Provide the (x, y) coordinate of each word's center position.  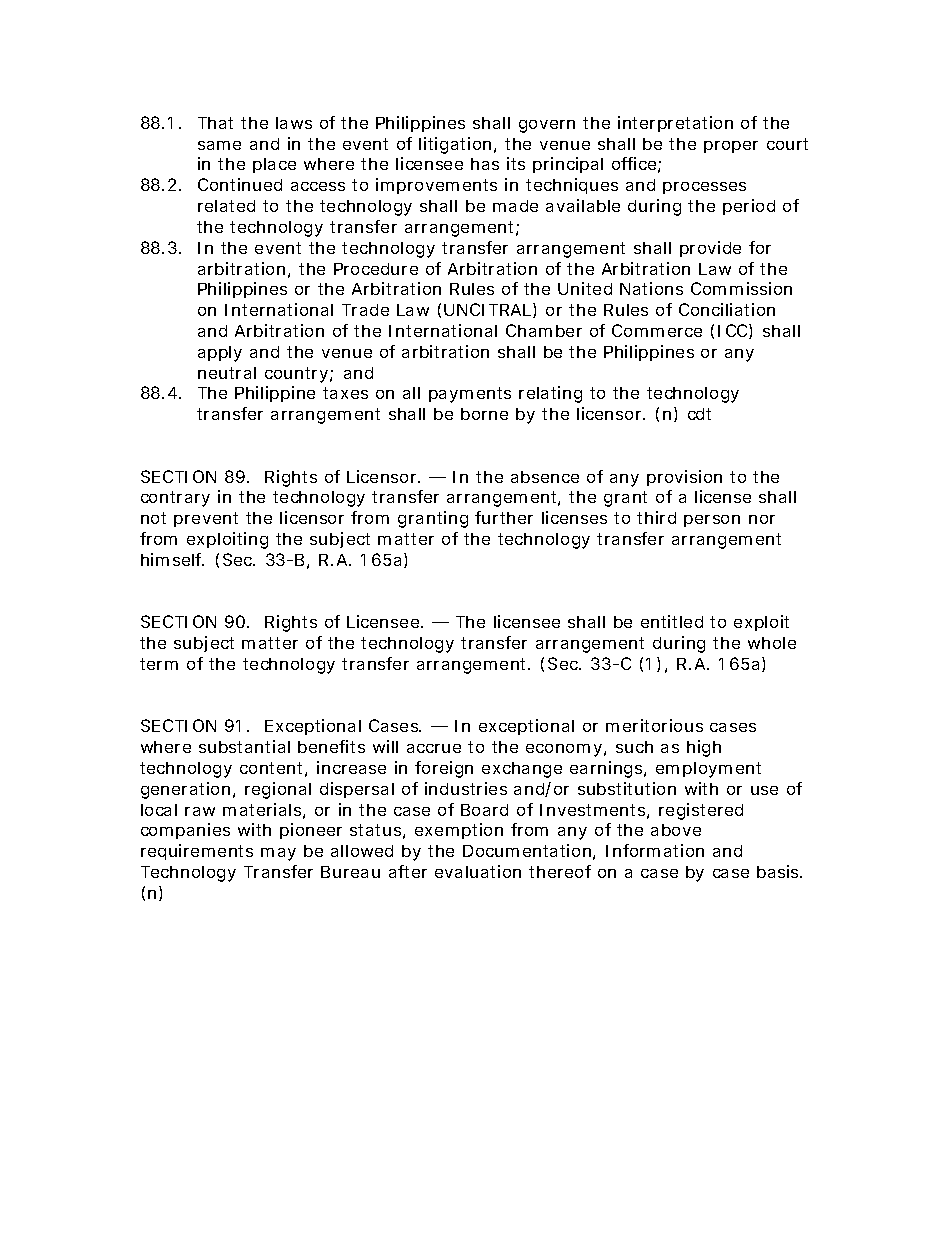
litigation (455, 145)
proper (731, 147)
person (712, 521)
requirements (197, 852)
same (219, 145)
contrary (175, 499)
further (504, 517)
